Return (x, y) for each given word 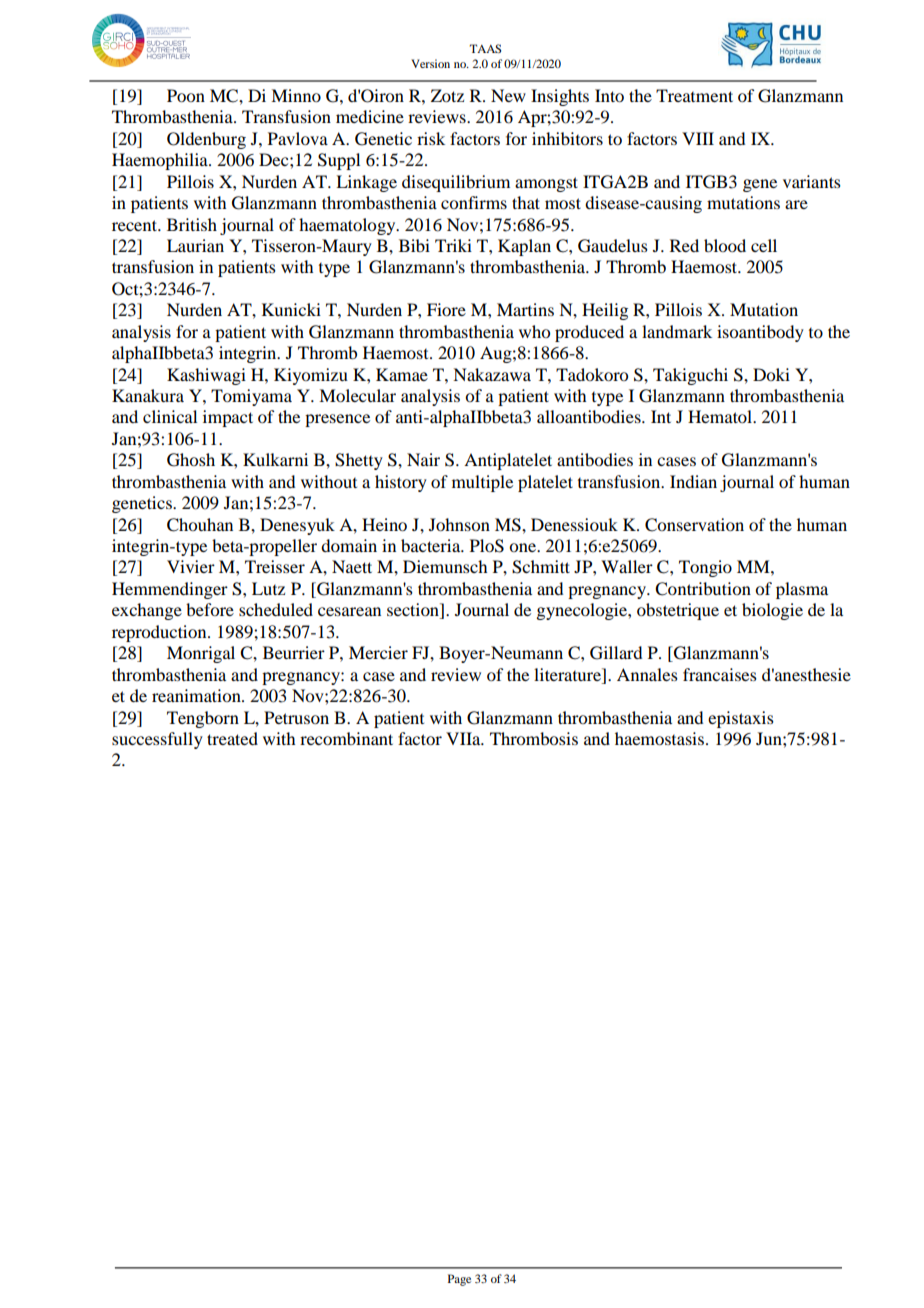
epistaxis (741, 719)
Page (459, 1280)
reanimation (197, 695)
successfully (157, 740)
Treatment (694, 95)
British (192, 224)
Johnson (459, 524)
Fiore (446, 309)
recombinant (346, 738)
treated (232, 738)
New (508, 95)
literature (568, 674)
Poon (186, 95)
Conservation (694, 525)
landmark (677, 331)
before (210, 609)
